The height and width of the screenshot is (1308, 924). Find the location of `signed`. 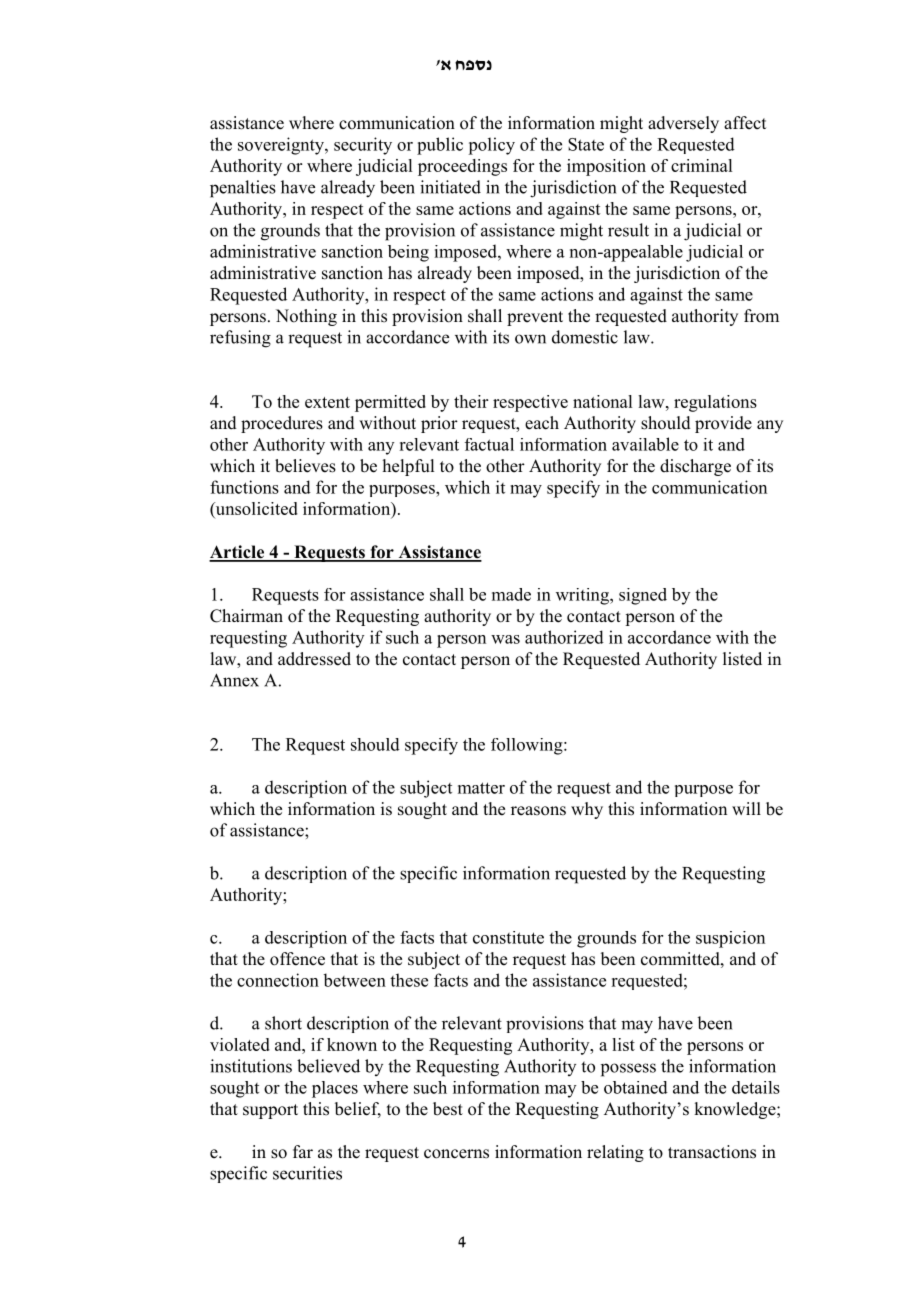

signed is located at coordinates (643, 596).
